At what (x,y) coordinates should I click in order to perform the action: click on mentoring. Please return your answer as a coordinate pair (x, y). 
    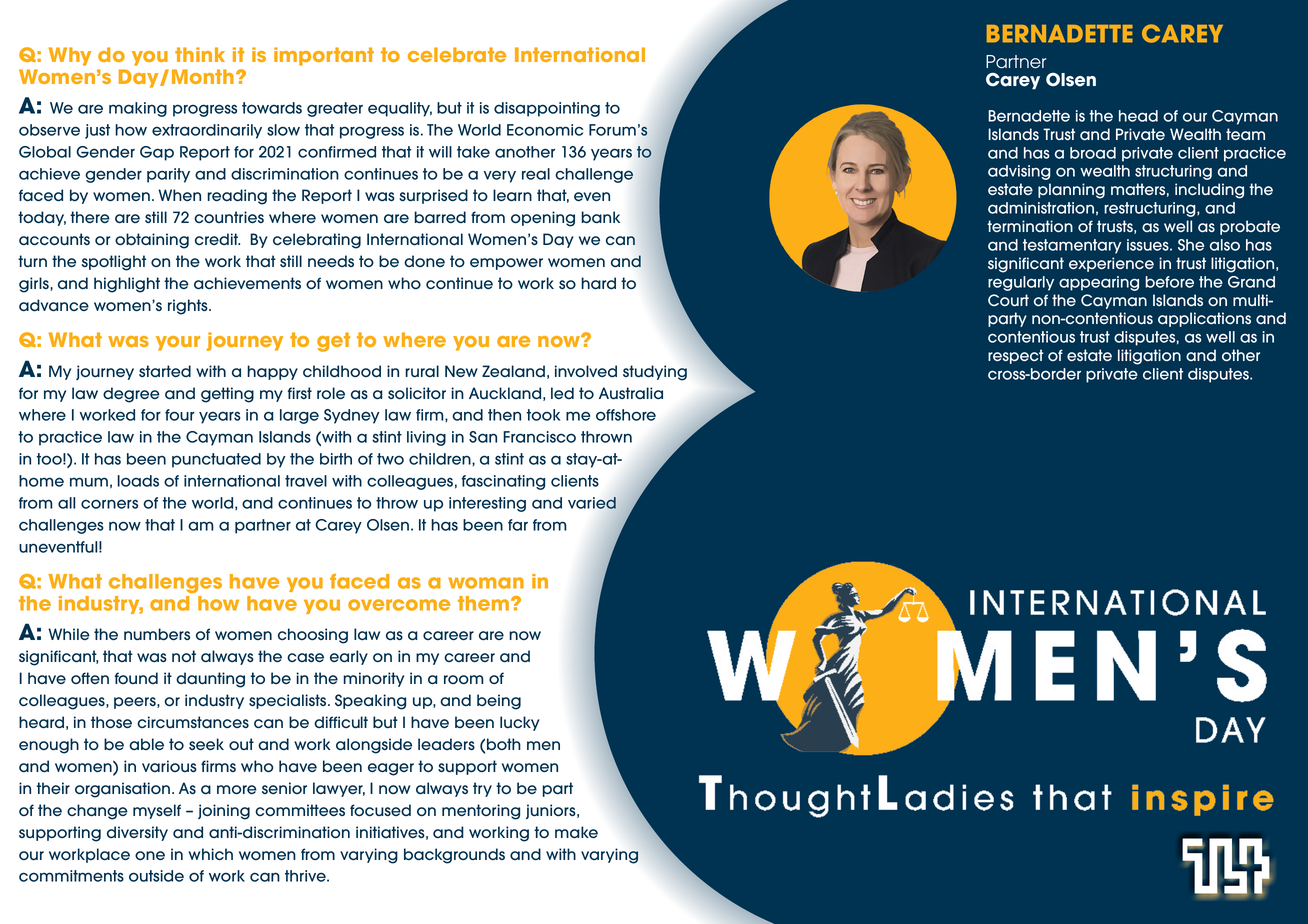
    Looking at the image, I should click on (481, 812).
